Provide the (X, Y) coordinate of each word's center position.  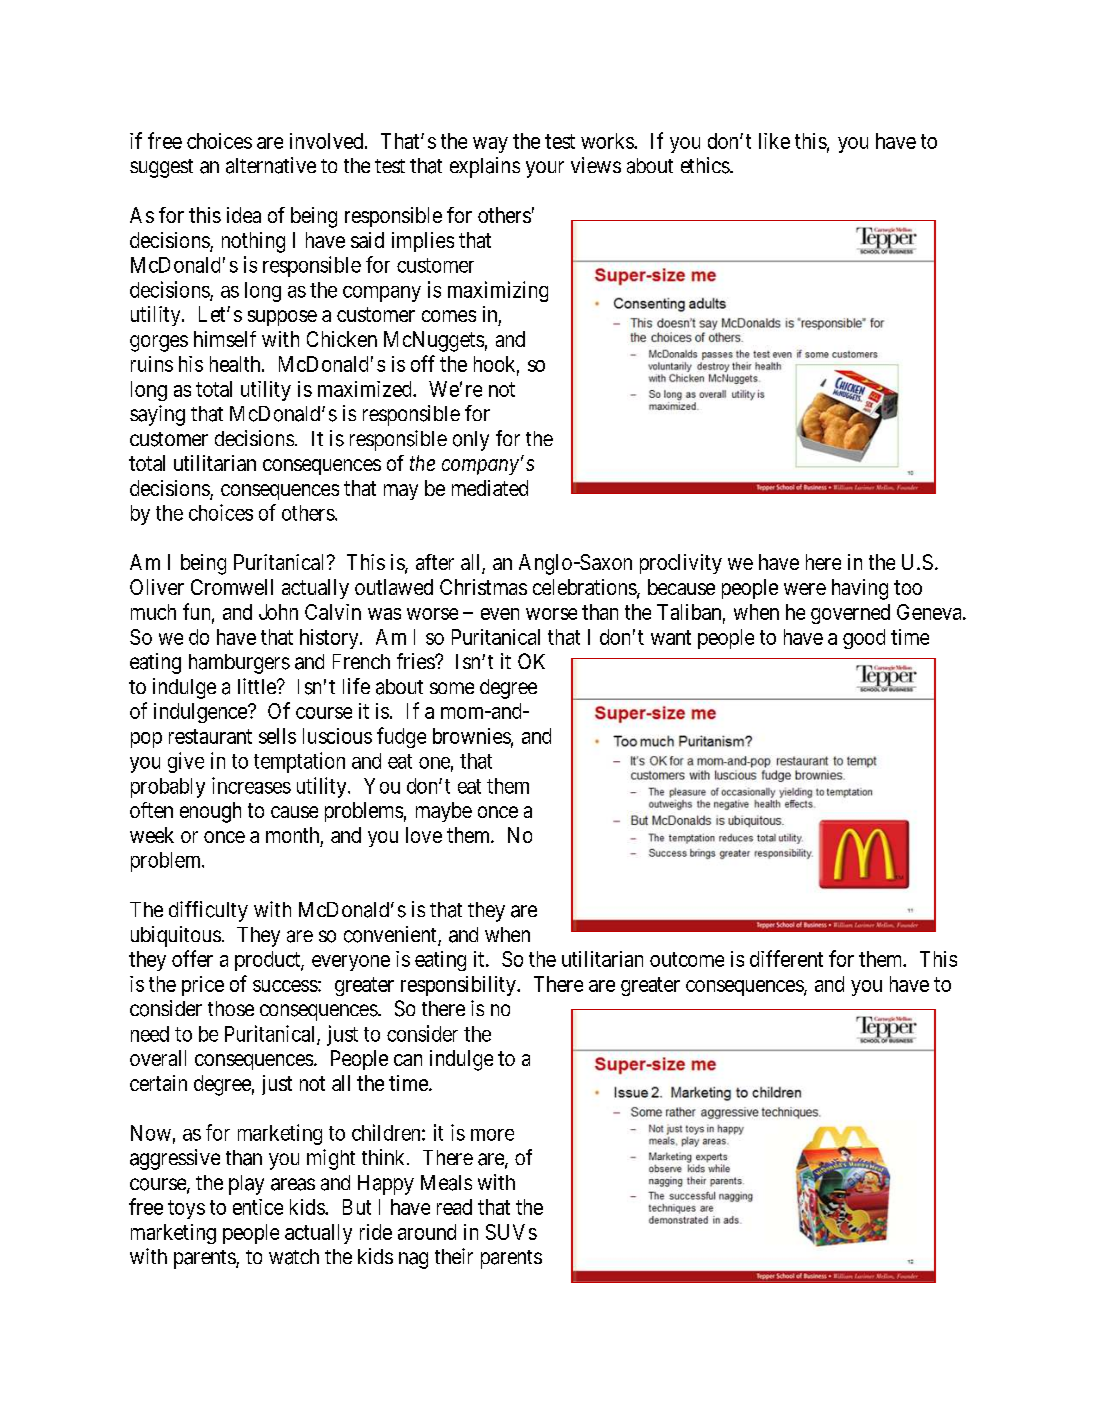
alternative (271, 165)
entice (258, 1207)
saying (157, 415)
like (774, 141)
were (805, 589)
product (268, 961)
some (452, 688)
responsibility (459, 986)
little (258, 686)
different (786, 958)
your (545, 169)
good (864, 639)
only (471, 441)
